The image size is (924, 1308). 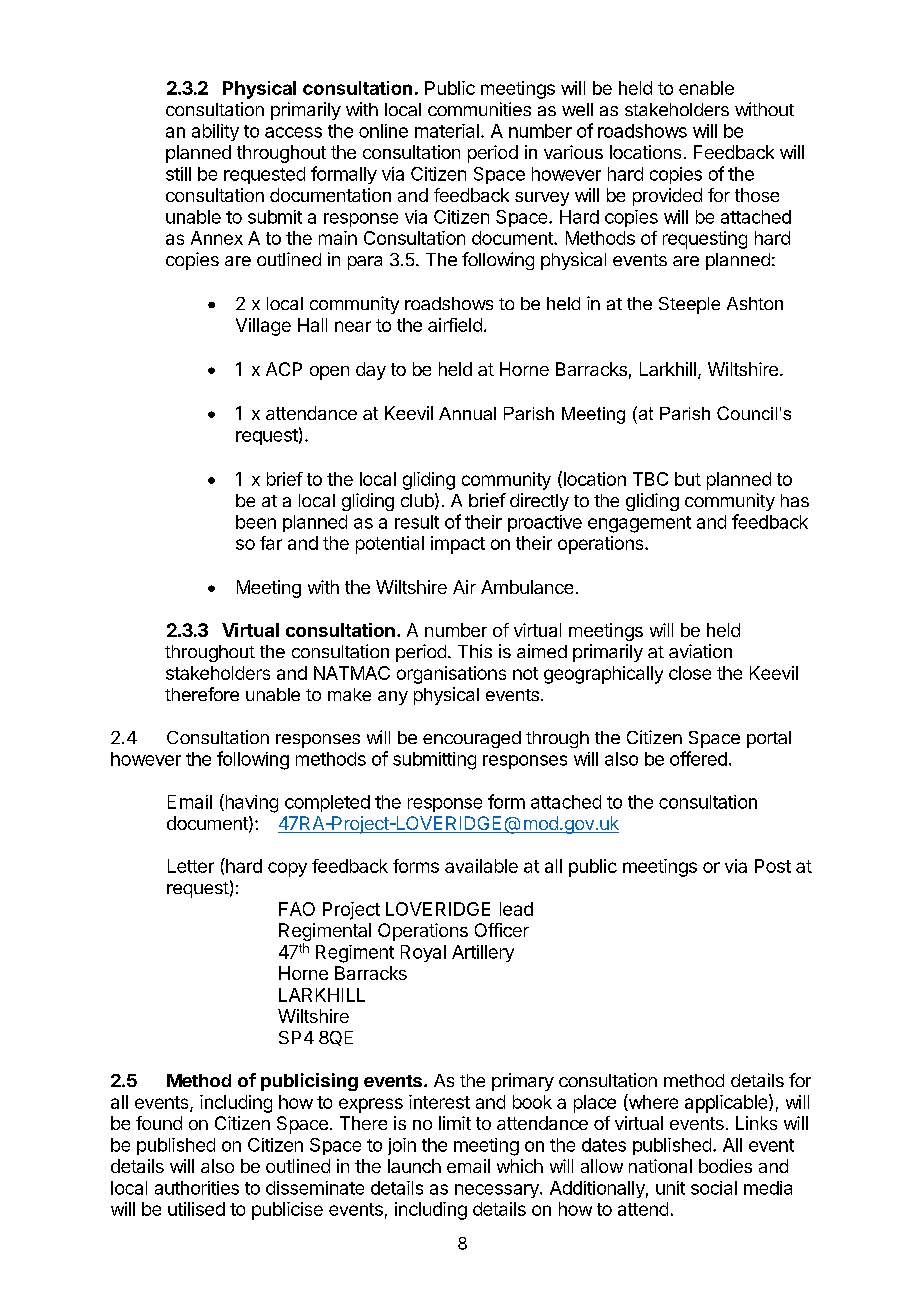 I want to click on authorities, so click(x=197, y=1188).
